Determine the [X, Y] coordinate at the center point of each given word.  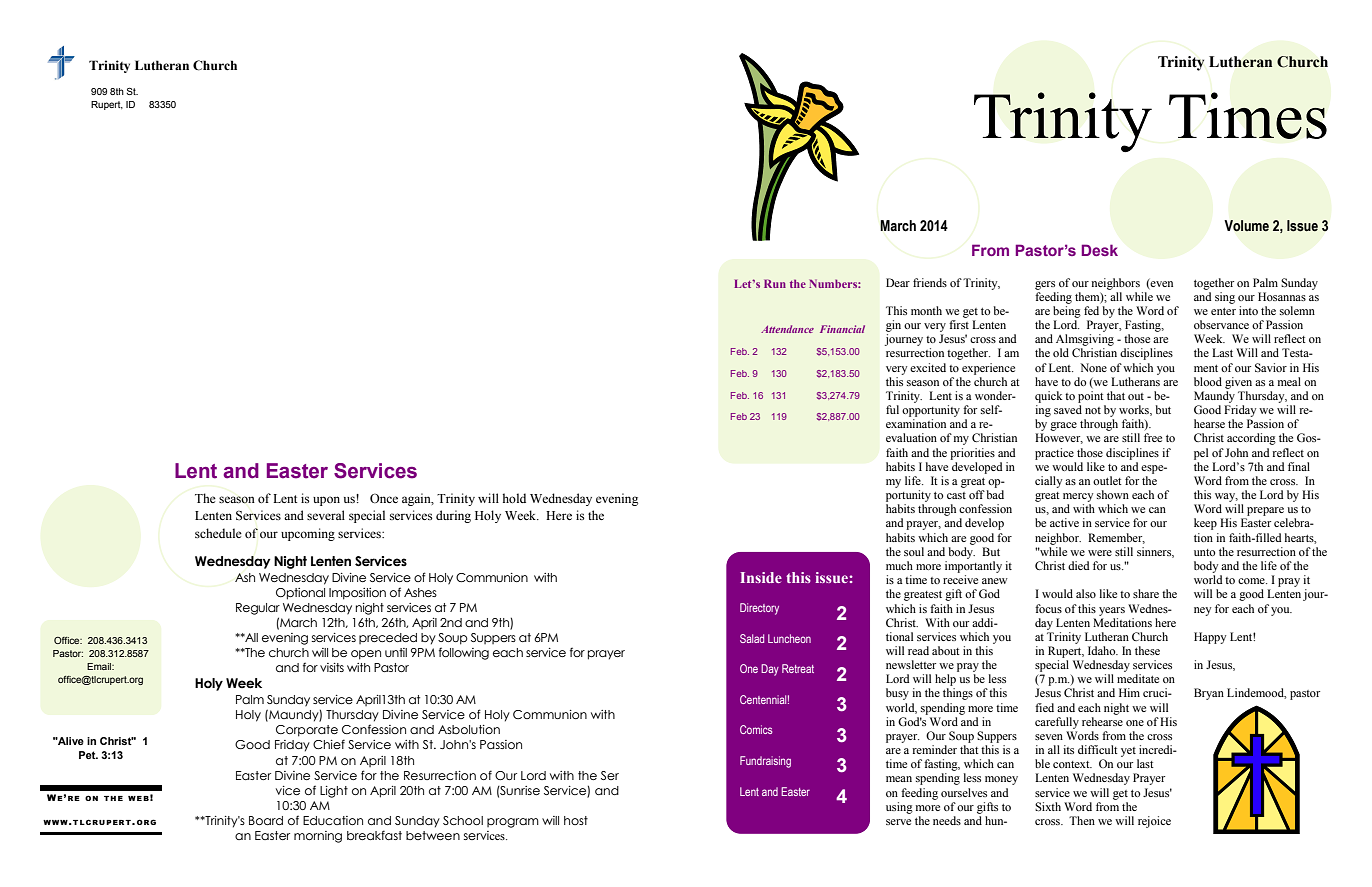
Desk [1100, 250]
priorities [972, 454]
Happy [1210, 638]
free [1153, 437]
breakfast [374, 835]
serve [898, 822]
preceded [388, 638]
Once [384, 498]
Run [775, 283]
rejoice [1154, 822]
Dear [898, 282]
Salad [752, 638]
